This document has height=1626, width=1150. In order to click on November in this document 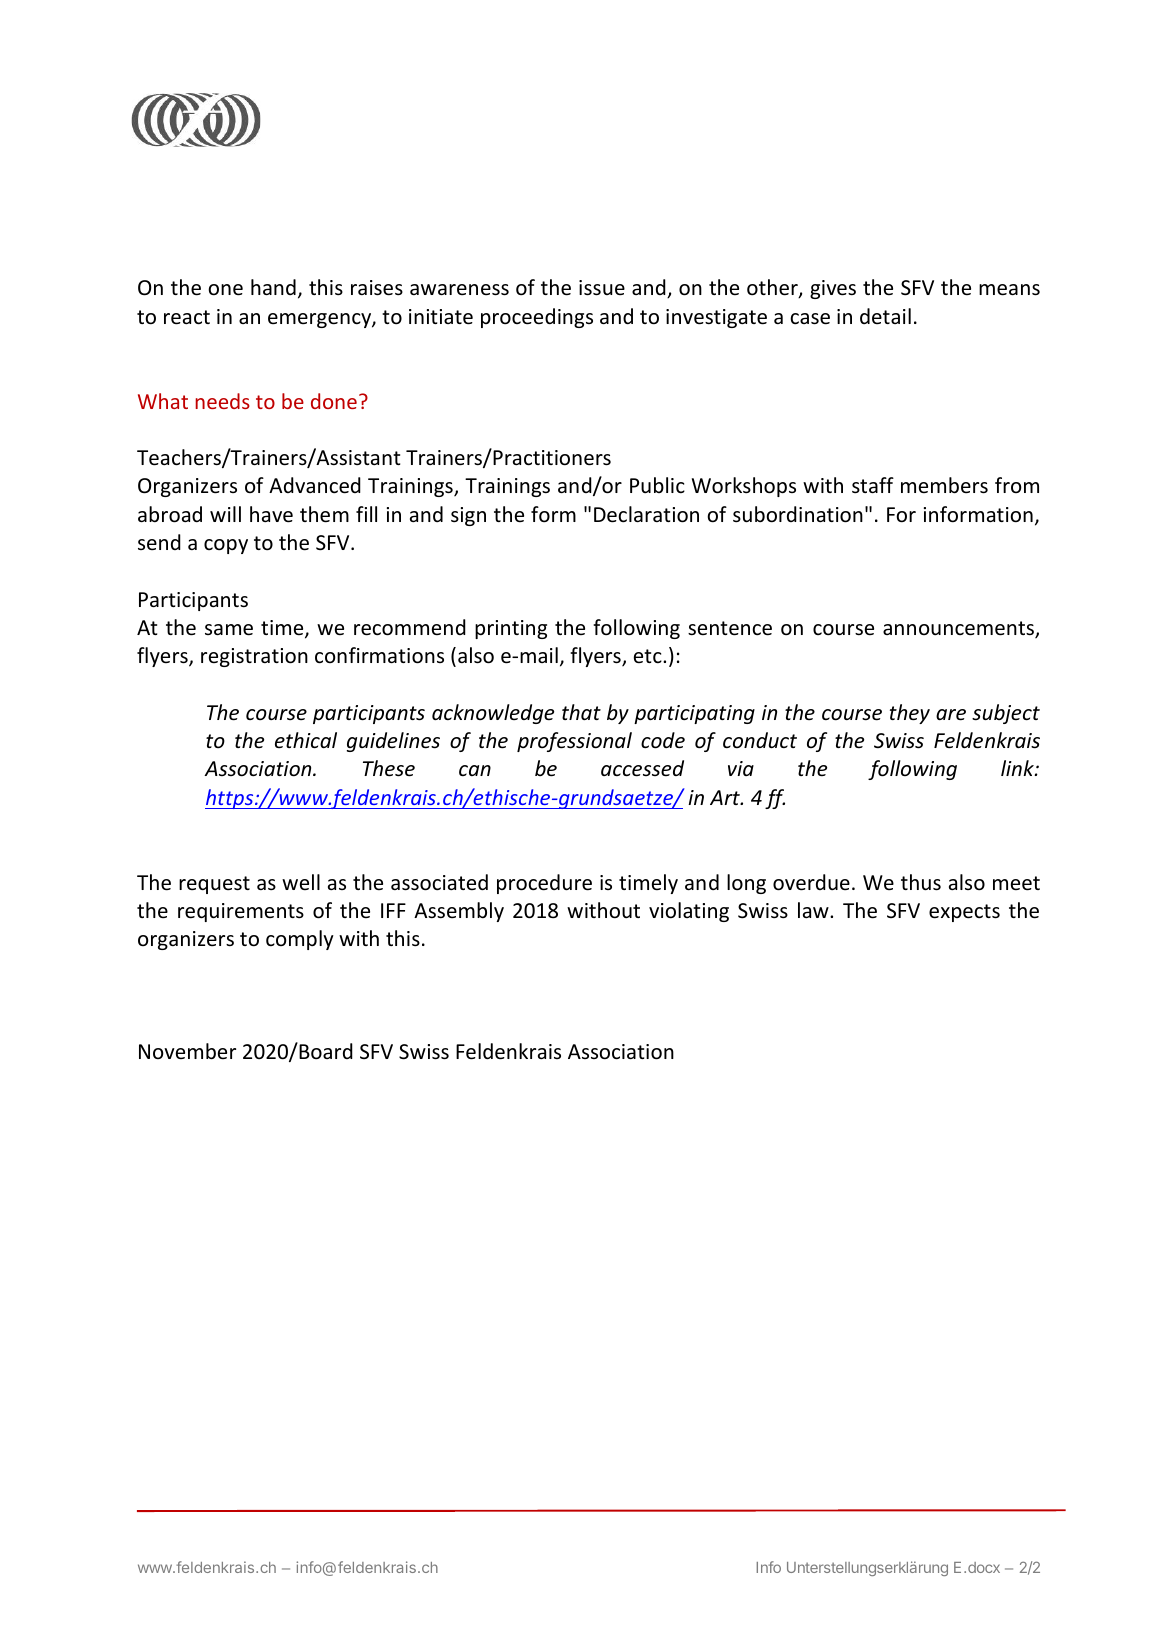, I will do `click(187, 1051)`.
